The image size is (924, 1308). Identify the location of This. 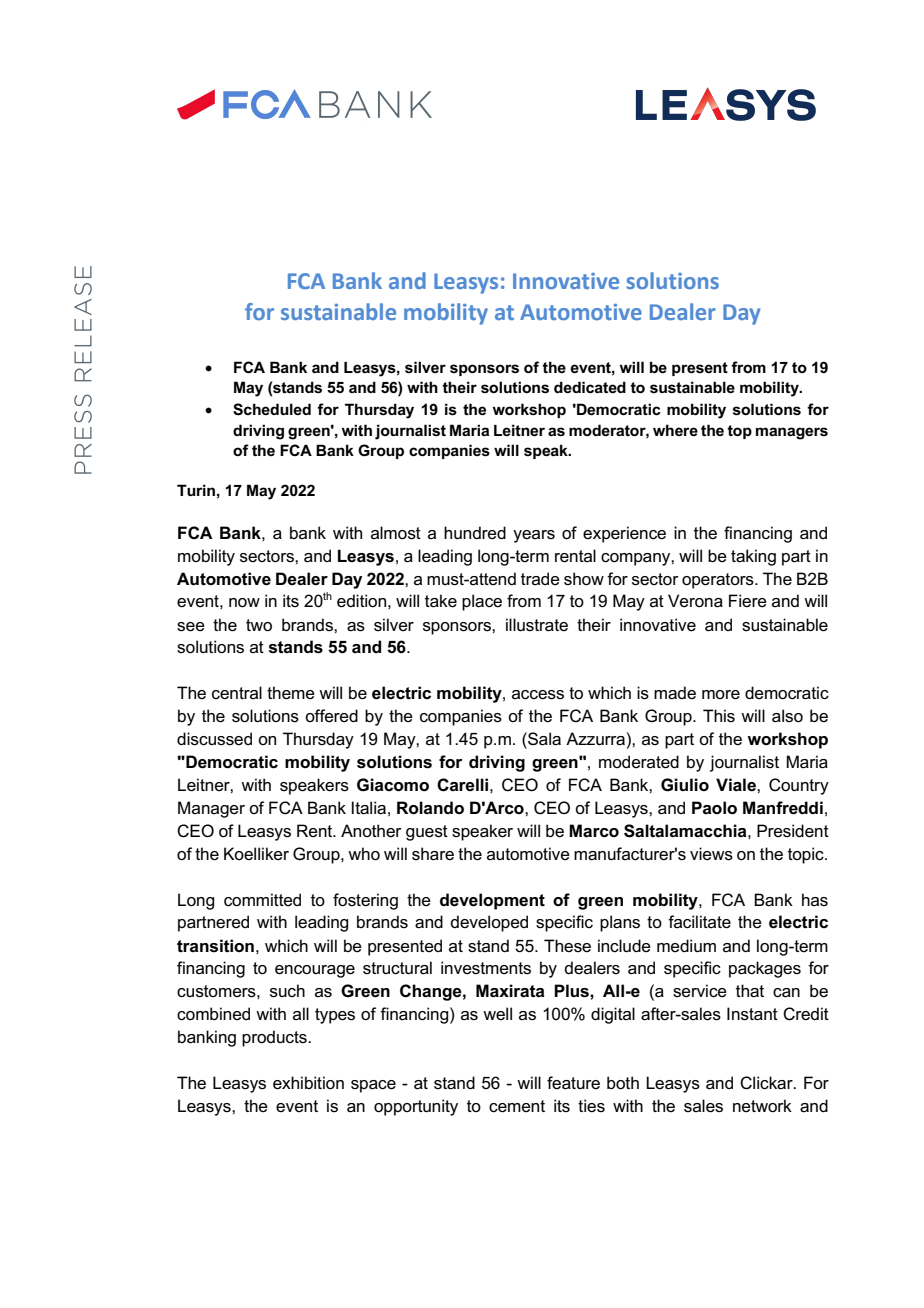
(719, 716).
